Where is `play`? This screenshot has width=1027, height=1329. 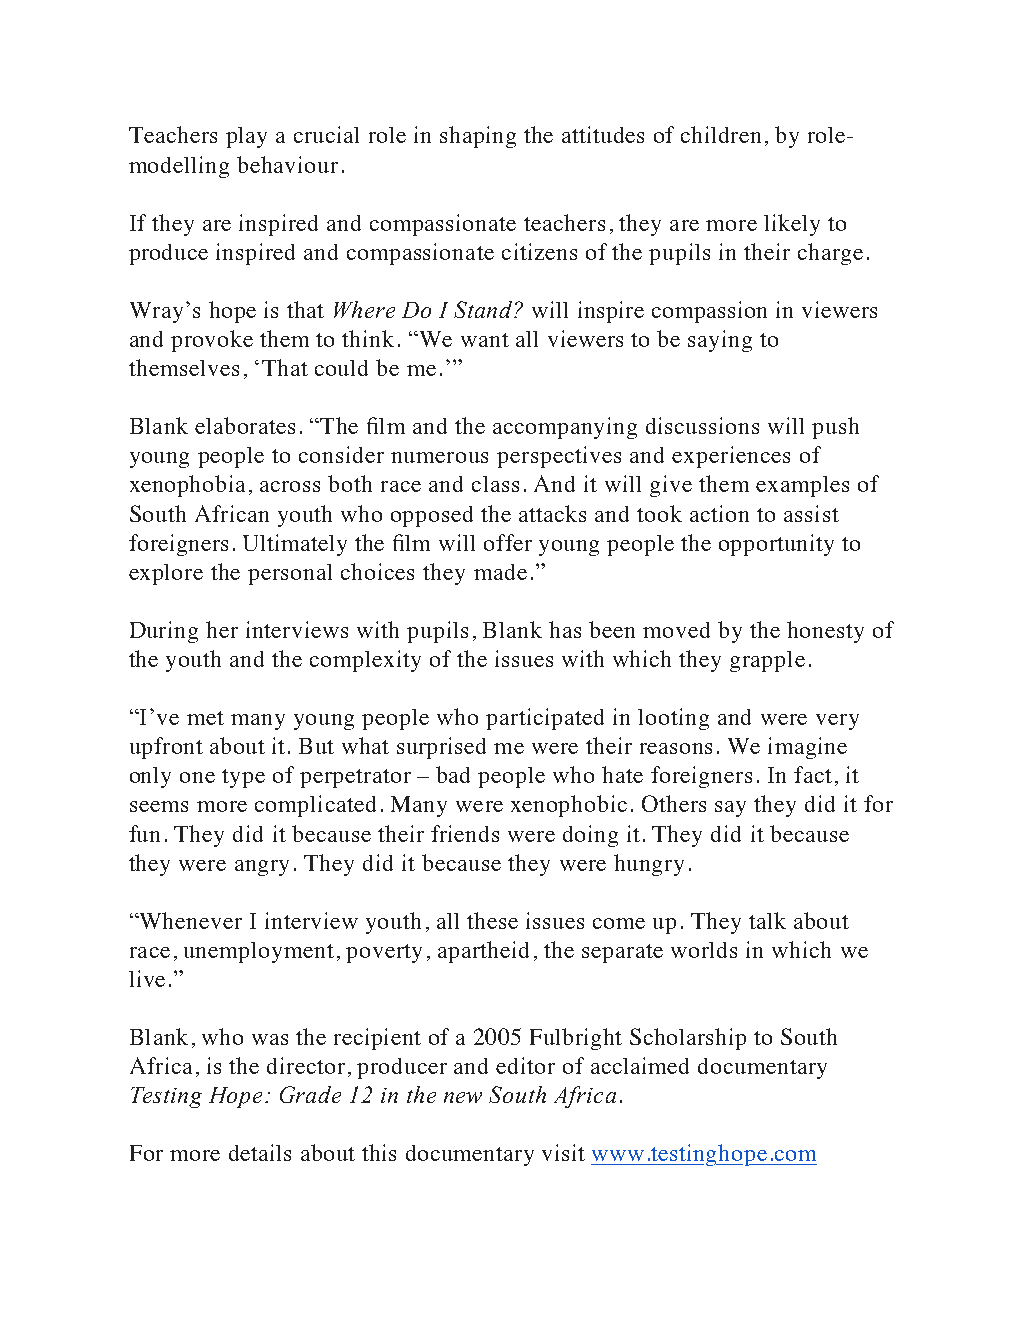
play is located at coordinates (246, 137).
